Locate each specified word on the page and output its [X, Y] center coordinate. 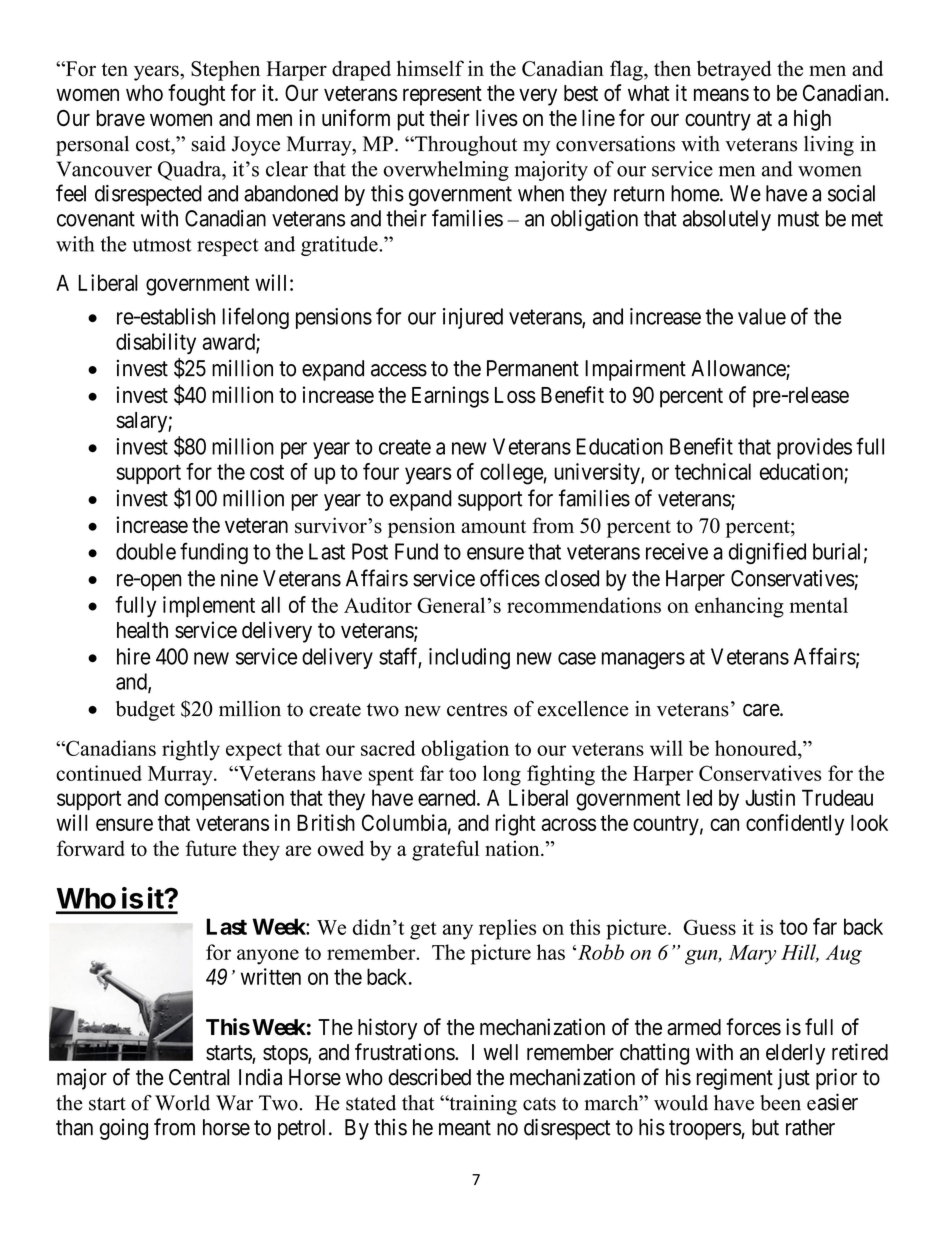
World [182, 1103]
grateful [445, 850]
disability [156, 343]
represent [442, 96]
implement [209, 606]
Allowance [739, 369]
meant [465, 1128]
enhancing [739, 607]
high [812, 120]
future [211, 848]
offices [510, 578]
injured [473, 318]
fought [196, 95]
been [780, 1103]
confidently [795, 825]
